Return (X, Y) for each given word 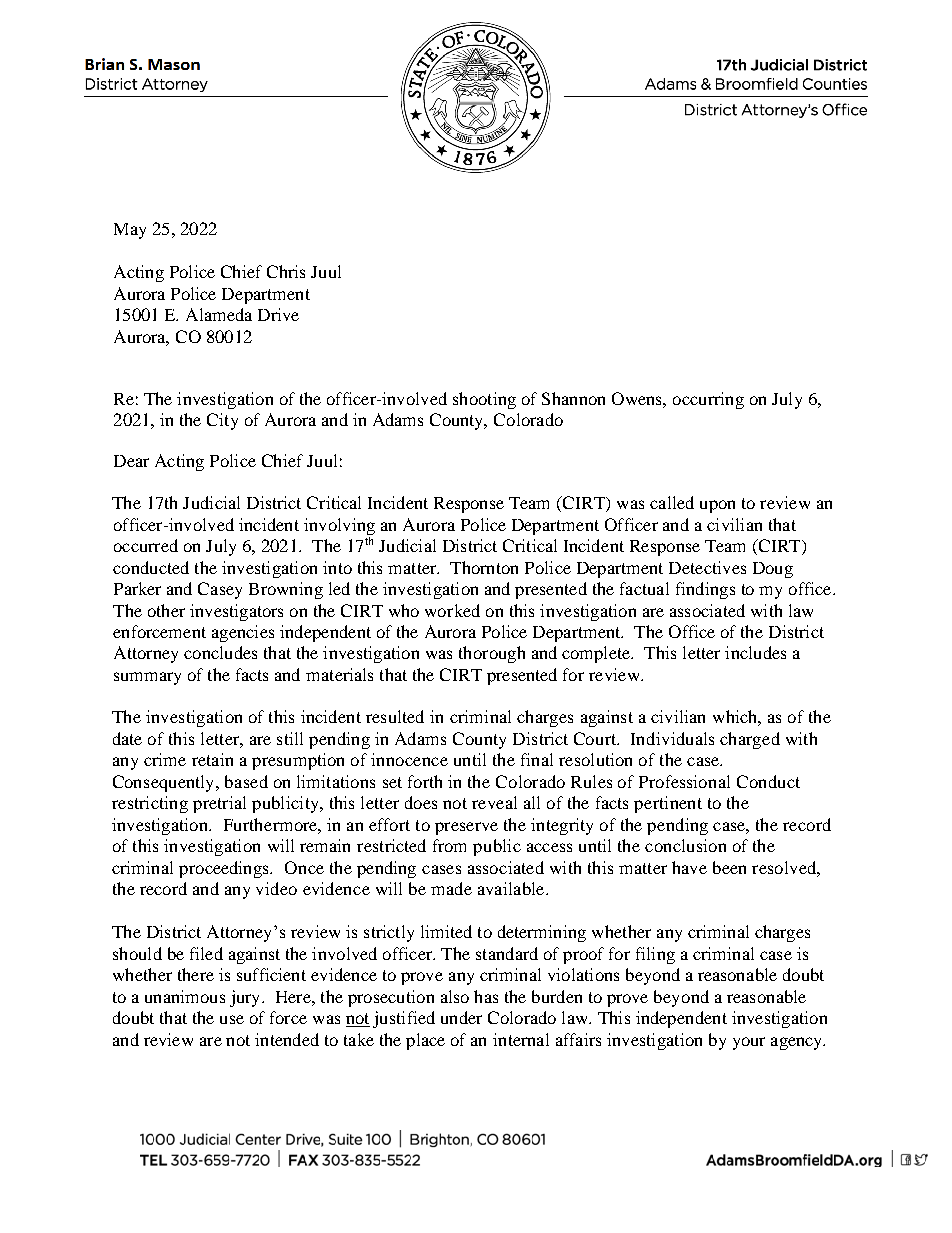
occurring (708, 400)
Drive (278, 314)
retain (212, 759)
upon (717, 506)
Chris (286, 271)
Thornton (484, 567)
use (232, 1019)
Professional (684, 781)
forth (425, 781)
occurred (146, 545)
